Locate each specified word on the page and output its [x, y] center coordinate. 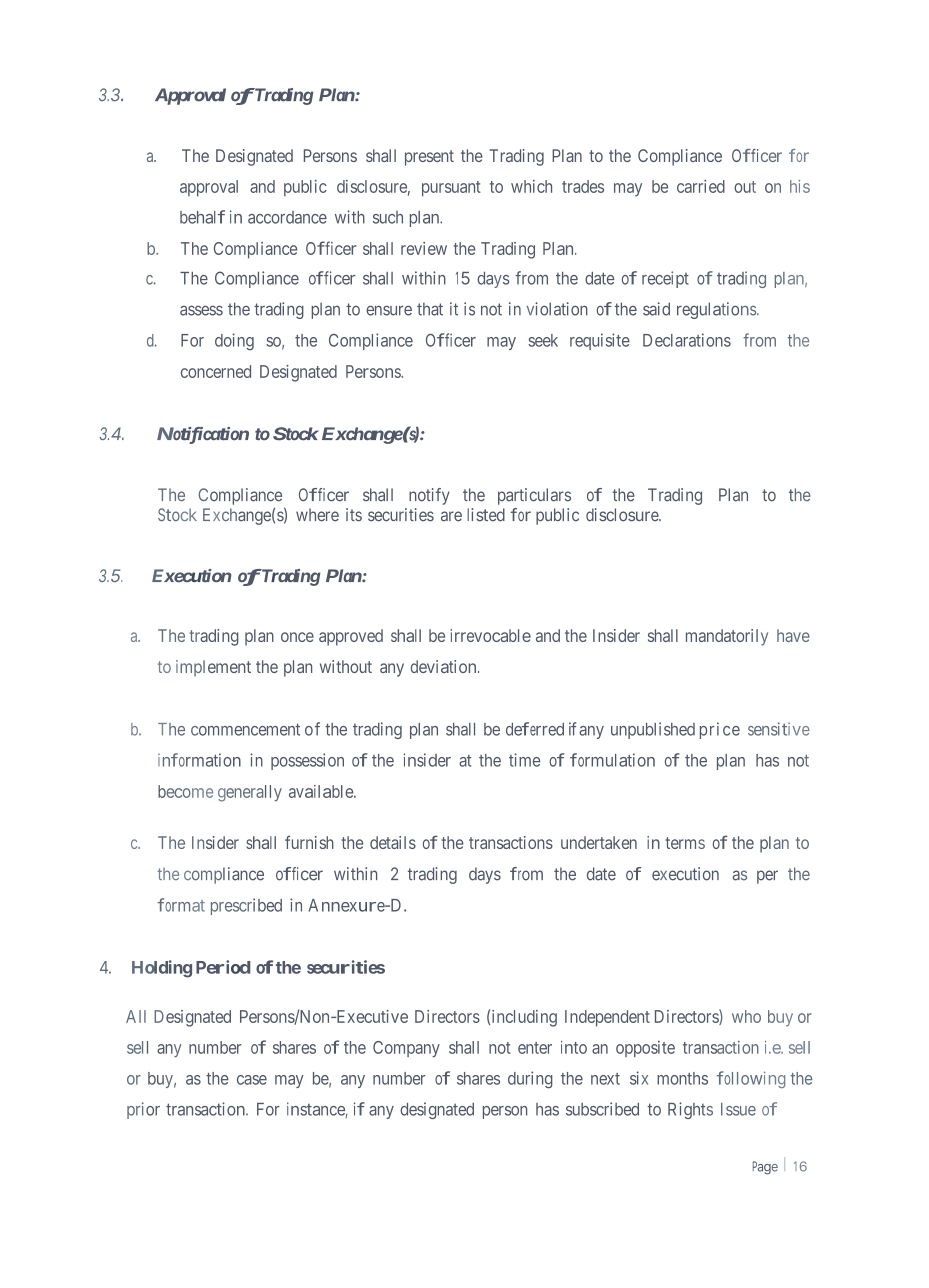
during [530, 1080]
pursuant [451, 189]
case [252, 1080]
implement [213, 668]
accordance [287, 217]
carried [701, 186]
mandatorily [727, 637]
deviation [445, 666]
